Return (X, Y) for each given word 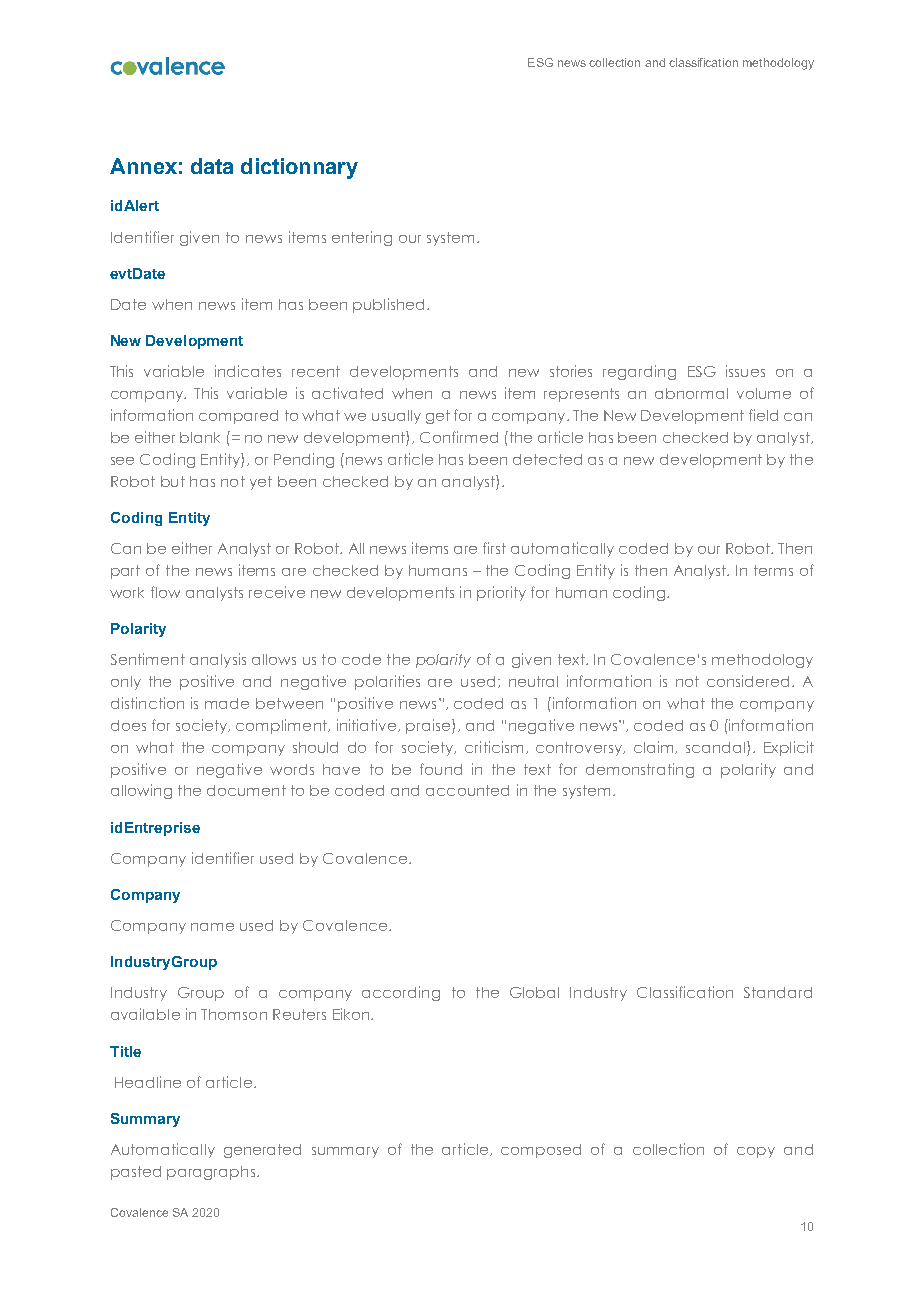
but (173, 481)
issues (745, 371)
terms (773, 570)
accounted (467, 790)
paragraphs (212, 1173)
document (246, 790)
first (494, 548)
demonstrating (640, 770)
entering (362, 238)
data (212, 166)
